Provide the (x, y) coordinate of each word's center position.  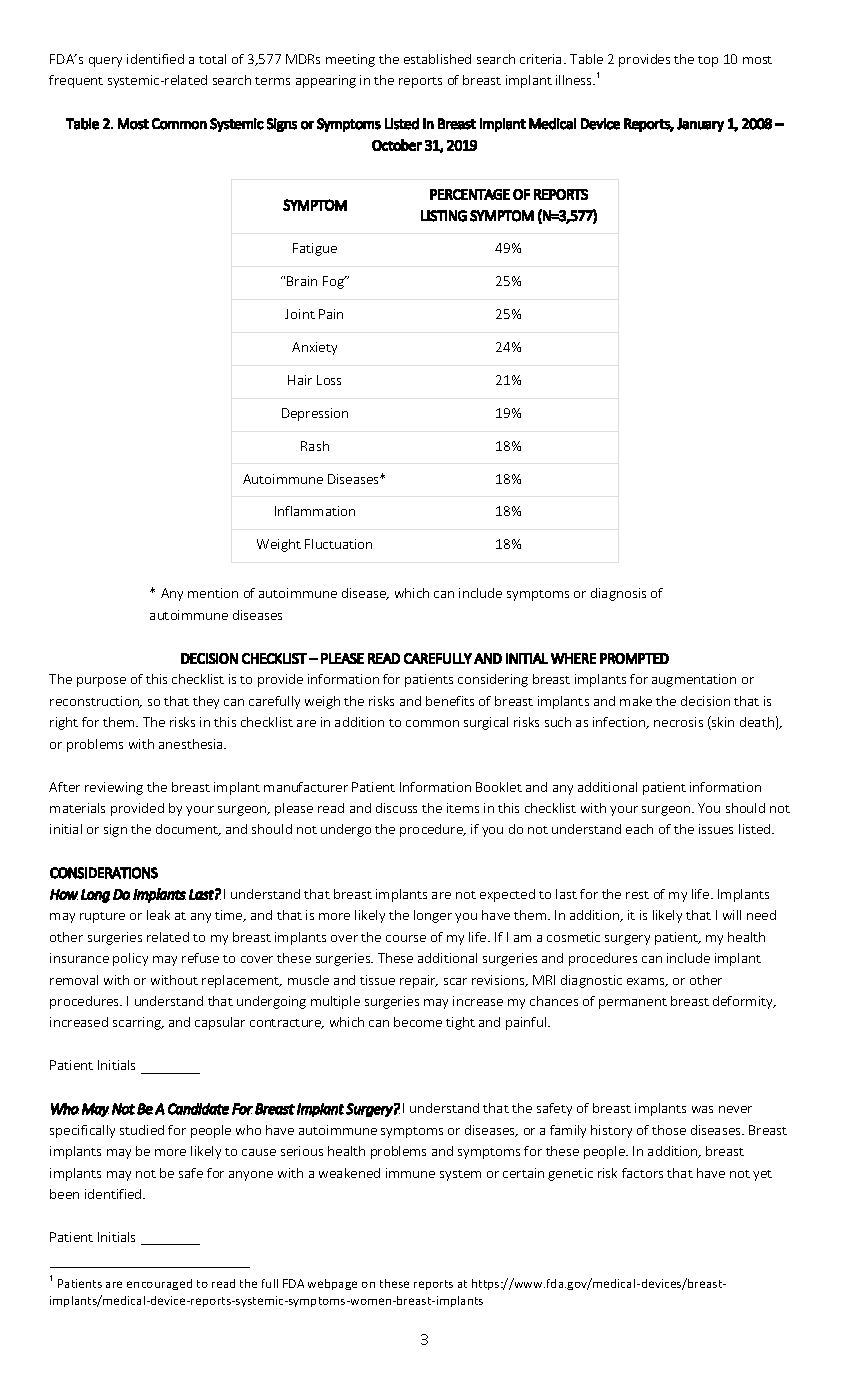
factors (642, 1173)
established (437, 59)
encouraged (159, 1284)
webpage (332, 1284)
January (700, 125)
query (105, 62)
